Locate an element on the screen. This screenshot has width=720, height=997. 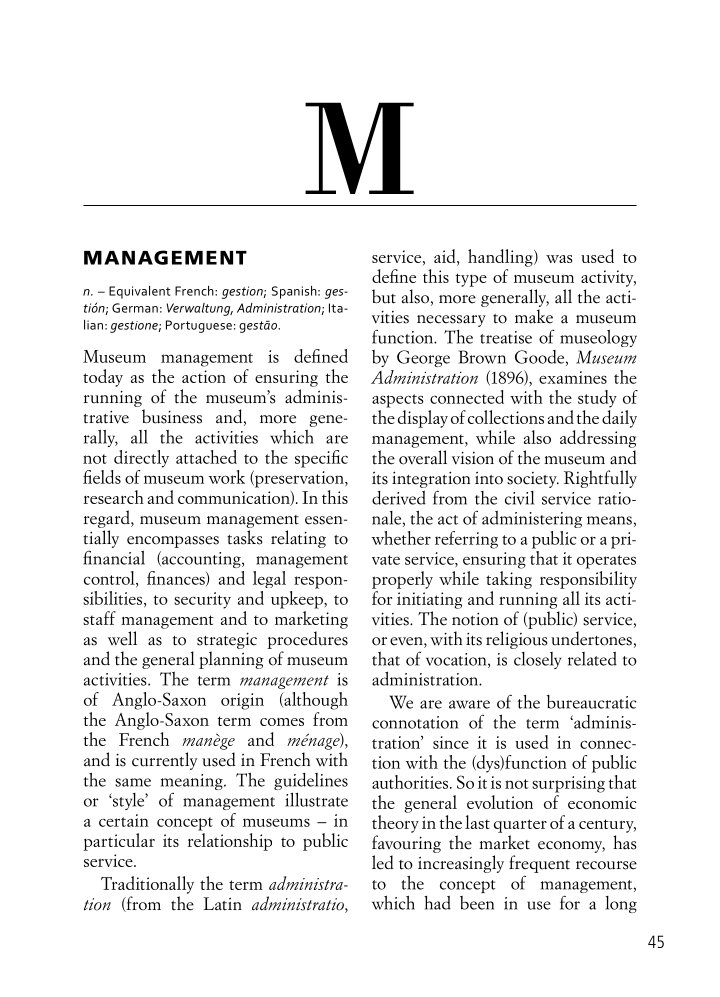
Equivalent is located at coordinates (140, 292).
